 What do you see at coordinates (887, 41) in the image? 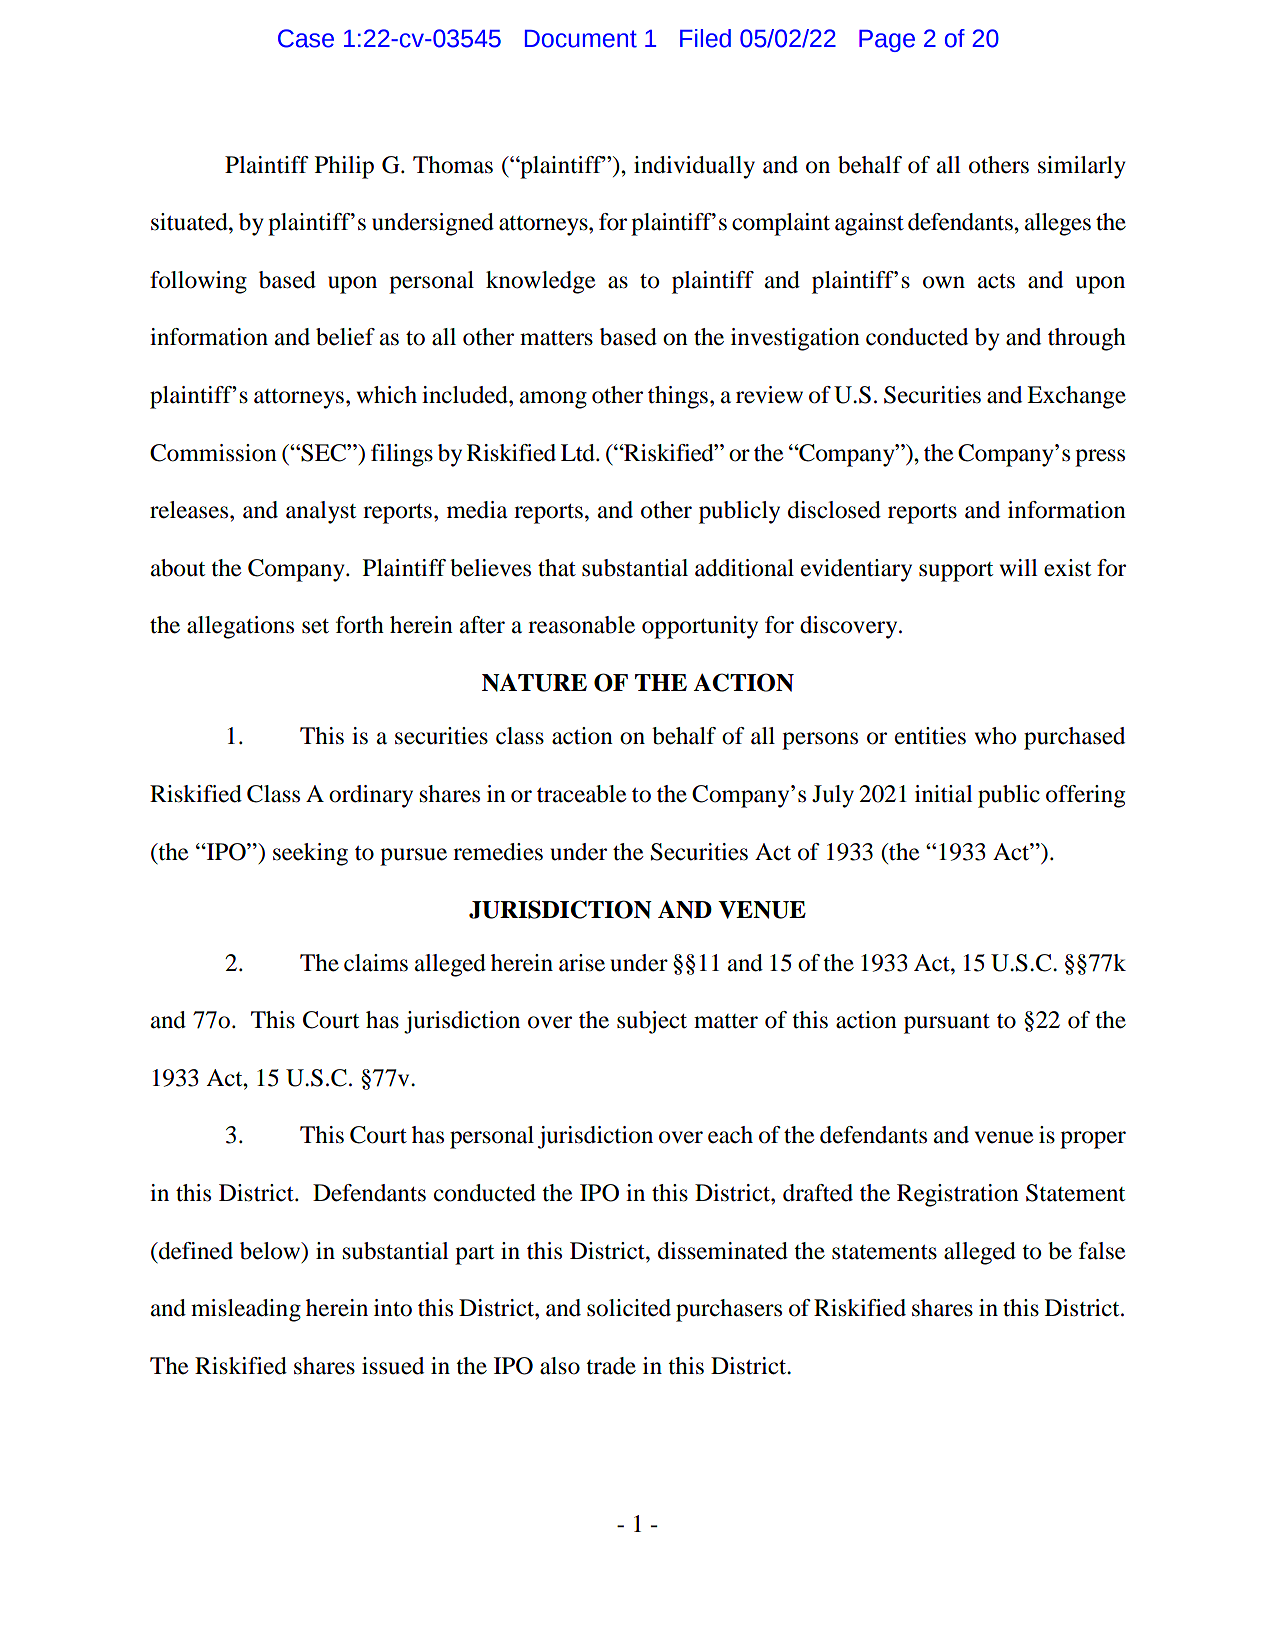
I see `Page` at bounding box center [887, 41].
